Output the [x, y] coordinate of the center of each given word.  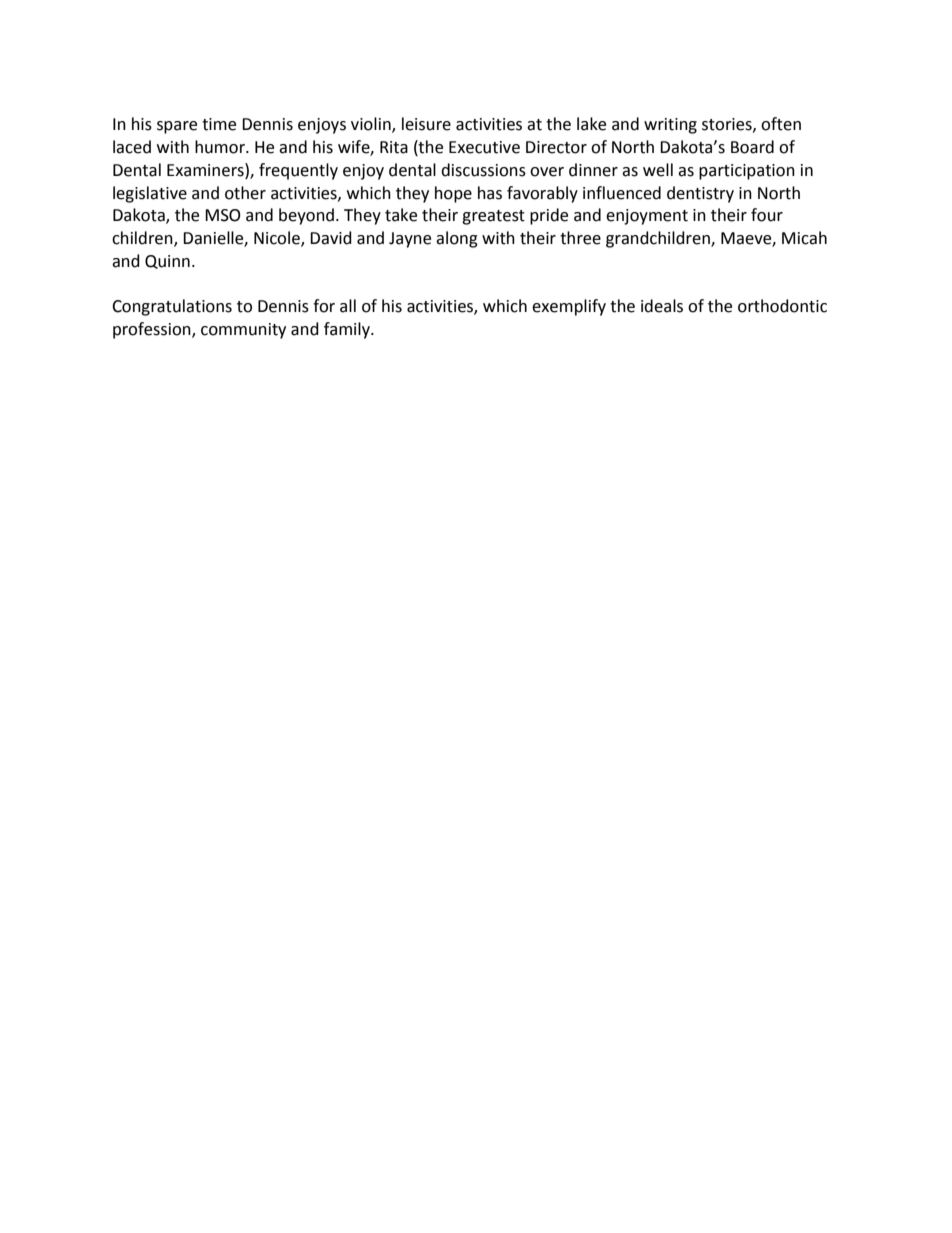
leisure [426, 124]
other [245, 193]
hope [453, 194]
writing [670, 126]
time [219, 124]
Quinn [167, 262]
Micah [804, 238]
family [348, 330]
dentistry [700, 194]
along [457, 239]
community [243, 331]
